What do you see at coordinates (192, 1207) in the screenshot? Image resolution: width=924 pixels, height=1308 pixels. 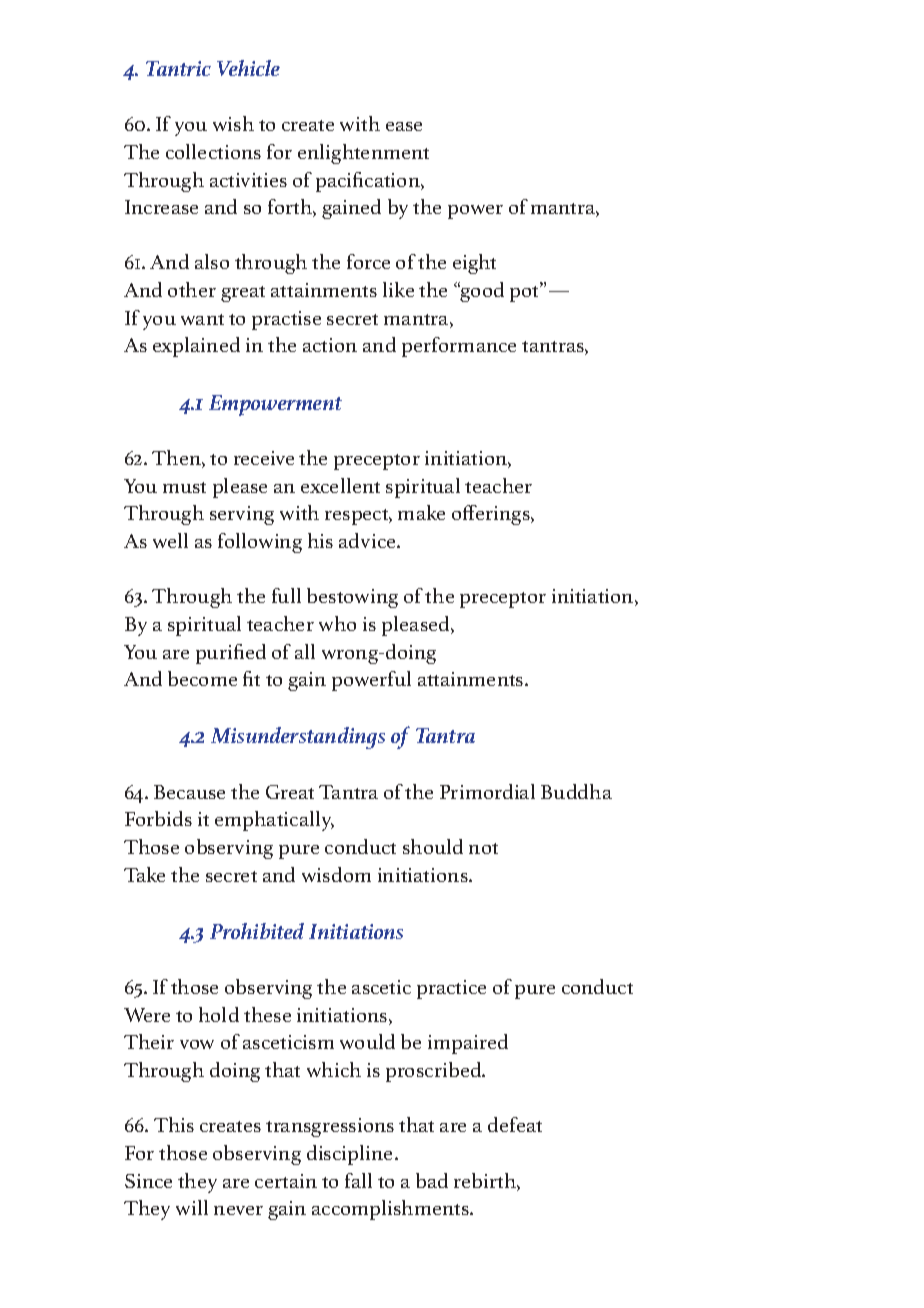 I see `will` at bounding box center [192, 1207].
